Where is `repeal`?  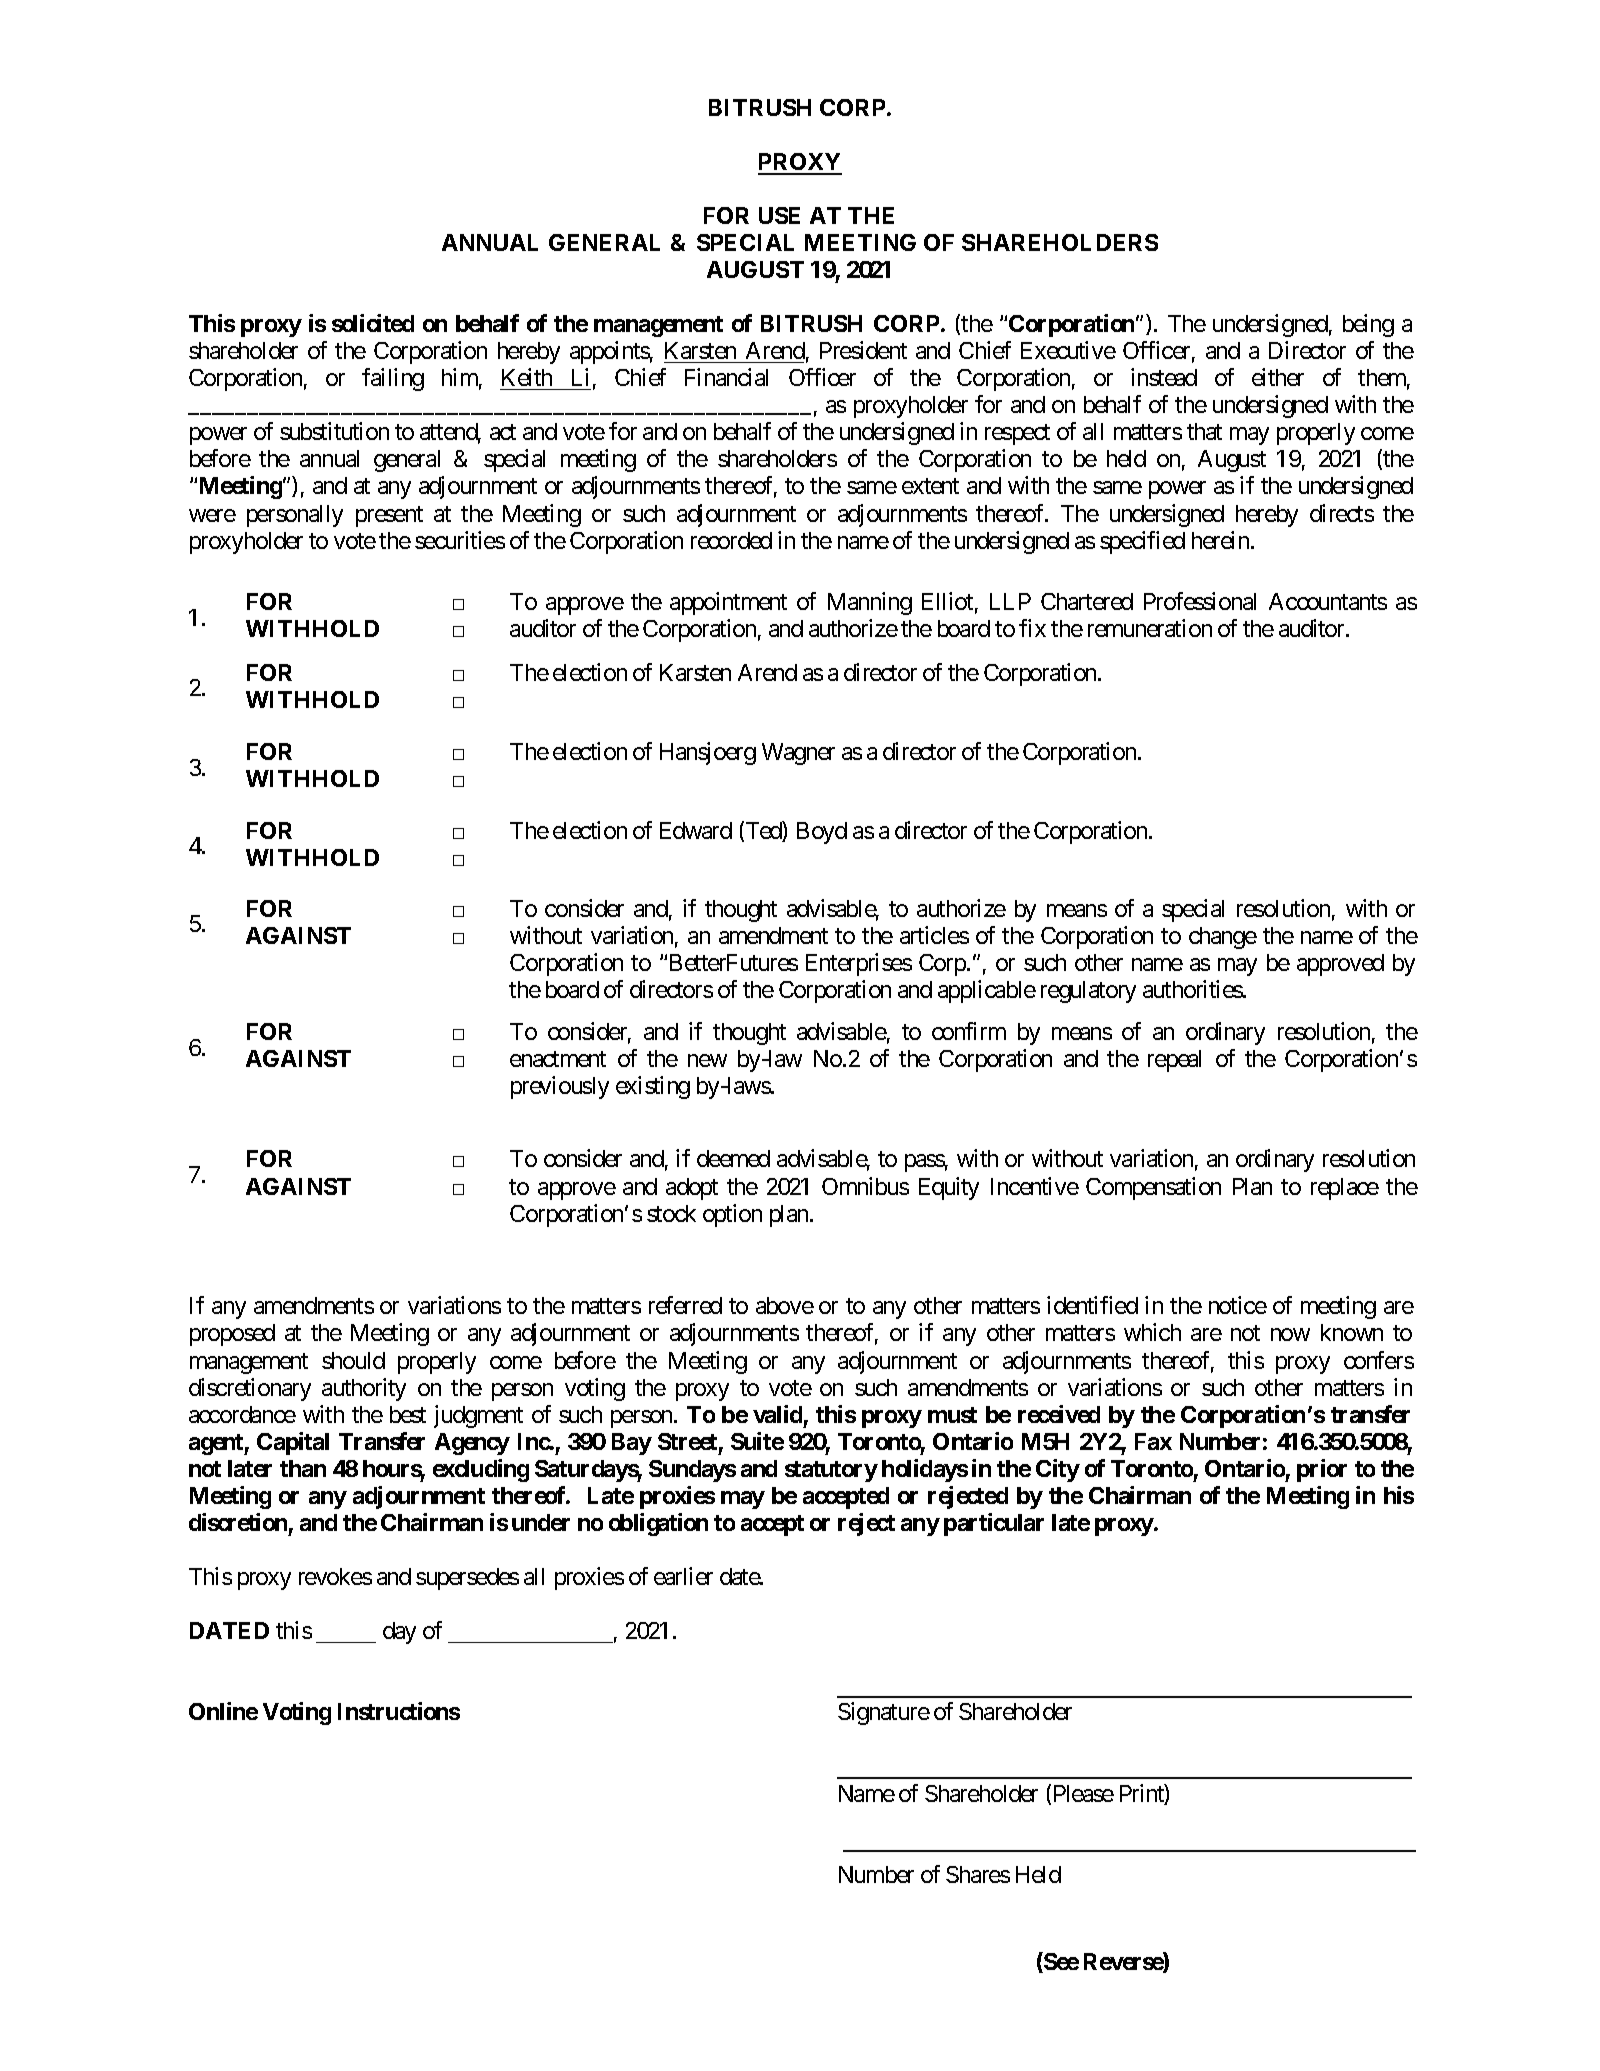
repeal is located at coordinates (1174, 1061).
